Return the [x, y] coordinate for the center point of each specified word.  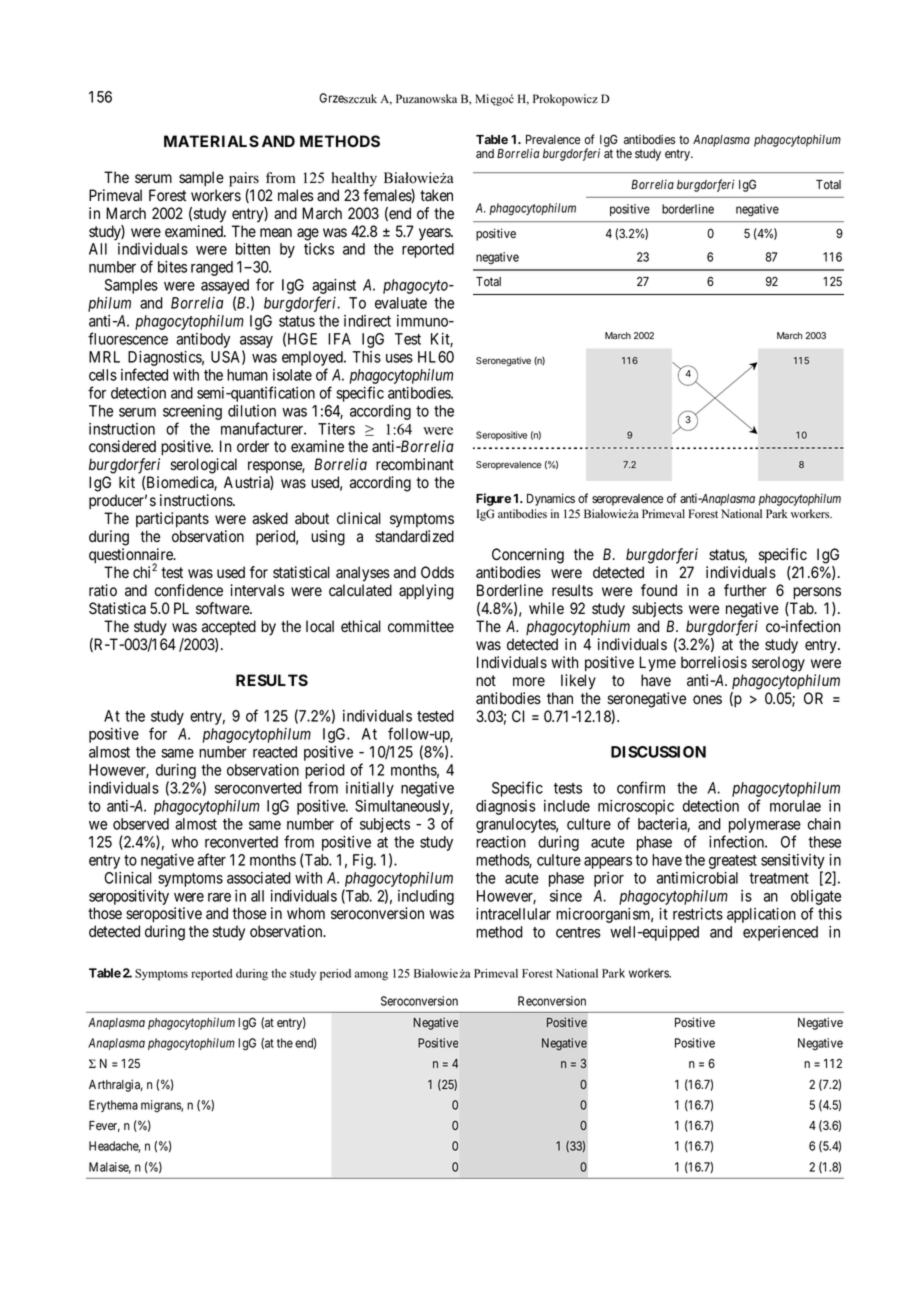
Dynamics [551, 499]
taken [436, 195]
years [435, 234]
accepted [229, 628]
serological [203, 466]
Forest [167, 195]
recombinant [415, 464]
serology [778, 664]
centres [578, 932]
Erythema [113, 1106]
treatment [779, 878]
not [486, 681]
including [426, 897]
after [212, 859]
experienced [780, 933]
